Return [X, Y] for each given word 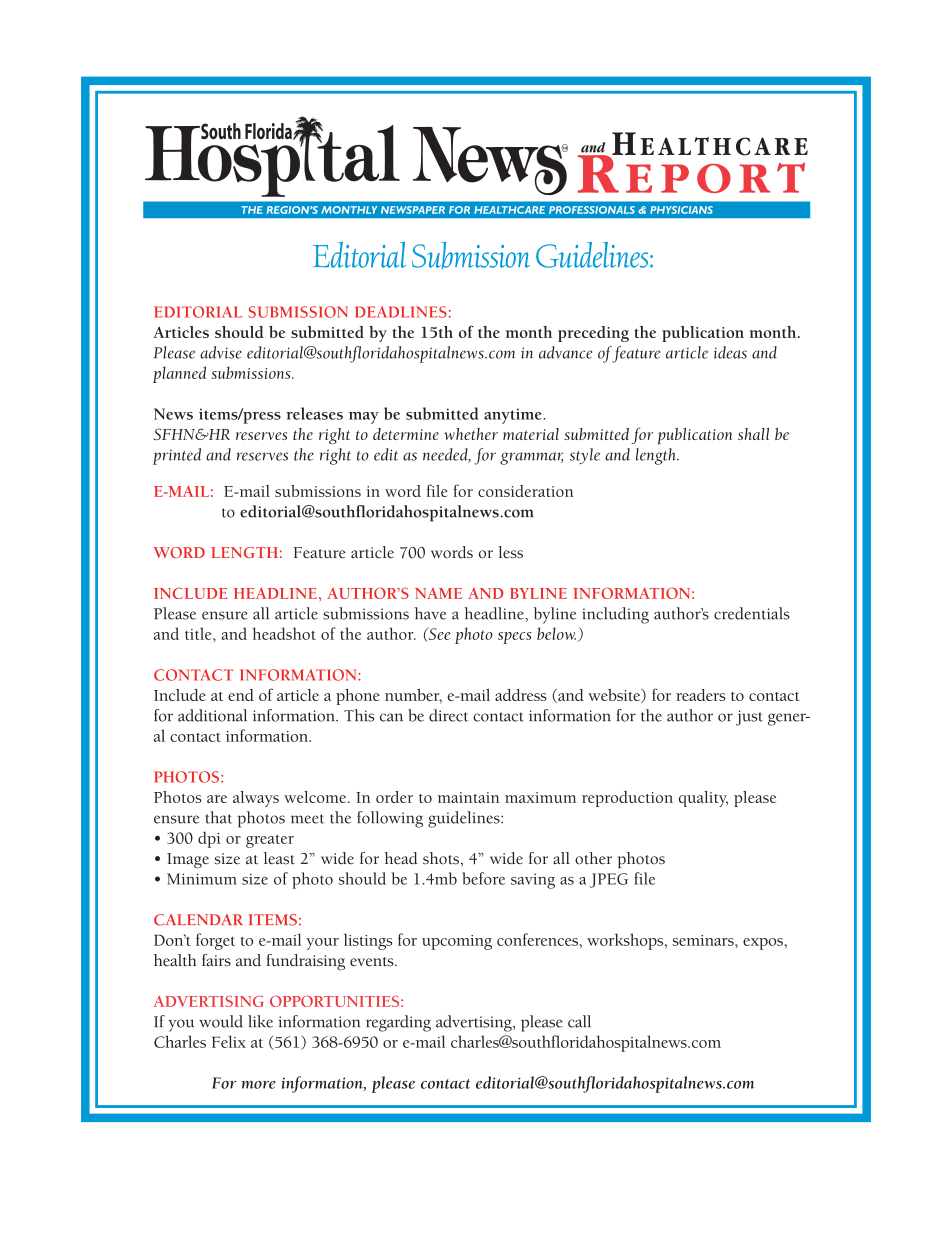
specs [515, 638]
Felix [229, 1041]
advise [221, 352]
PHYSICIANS [681, 210]
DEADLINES [401, 312]
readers [701, 695]
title [199, 633]
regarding [398, 1023]
